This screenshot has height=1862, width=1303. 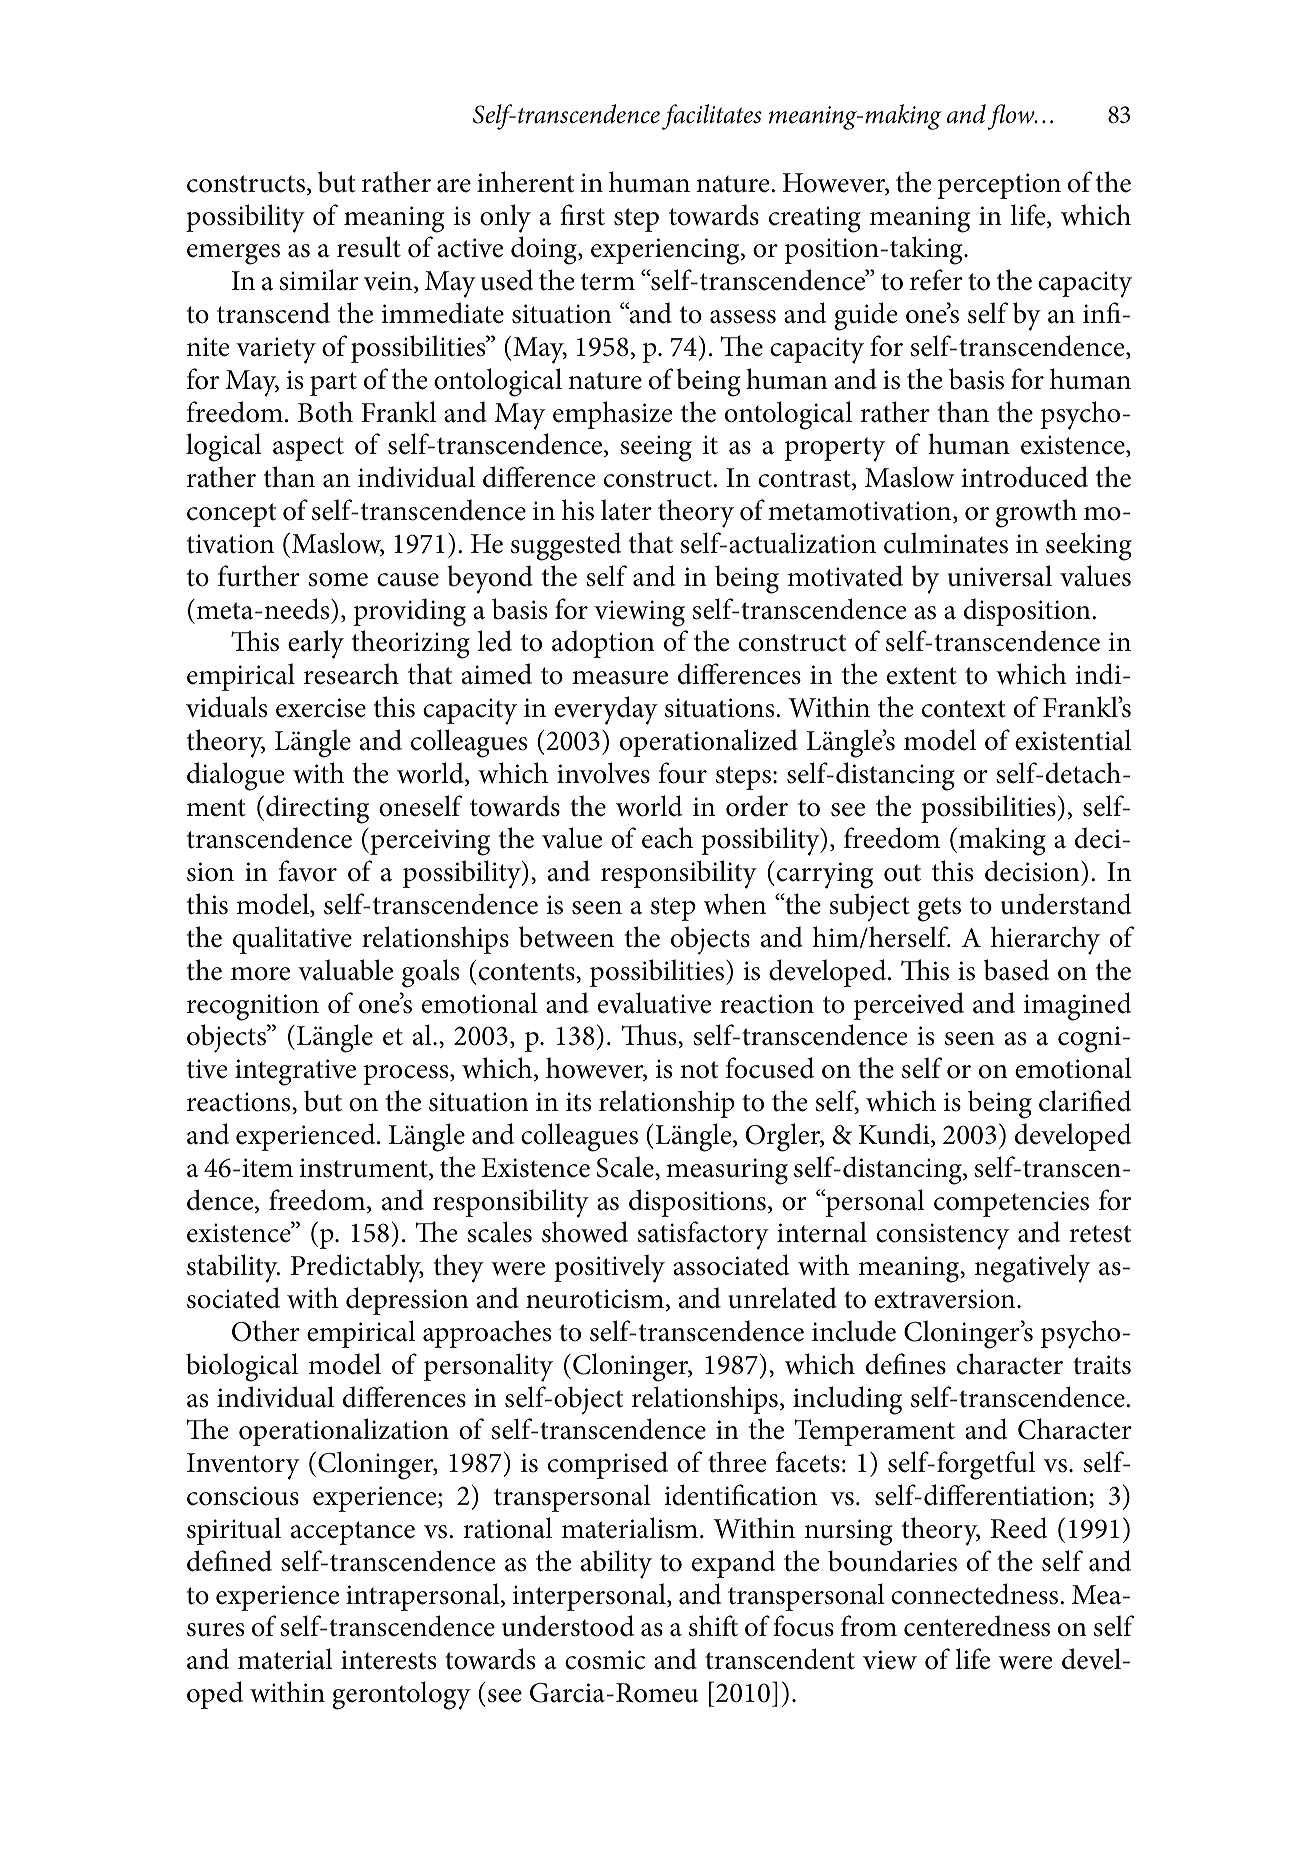 I want to click on Other, so click(x=266, y=1331).
